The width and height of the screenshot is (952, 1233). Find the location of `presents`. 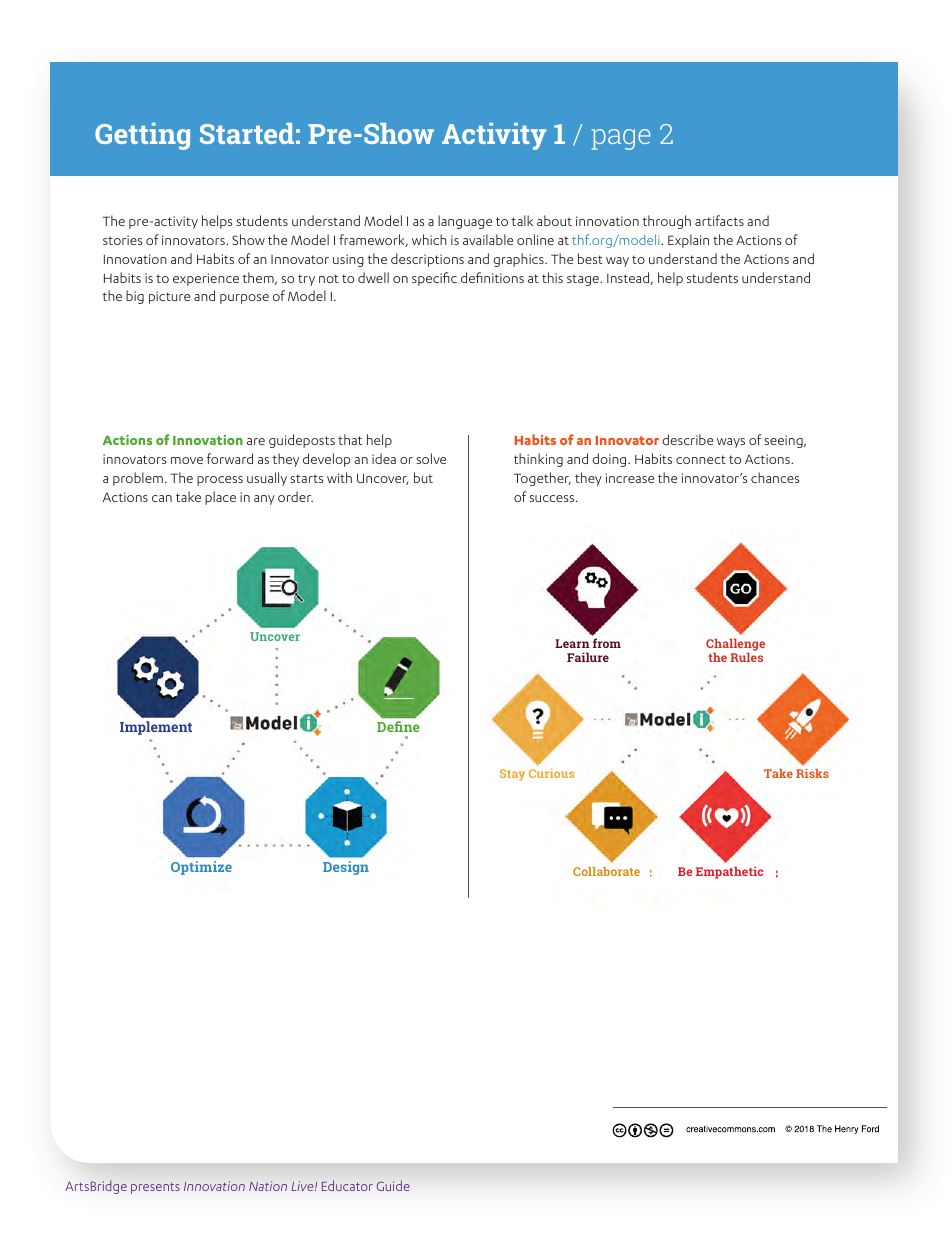

presents is located at coordinates (155, 1188).
